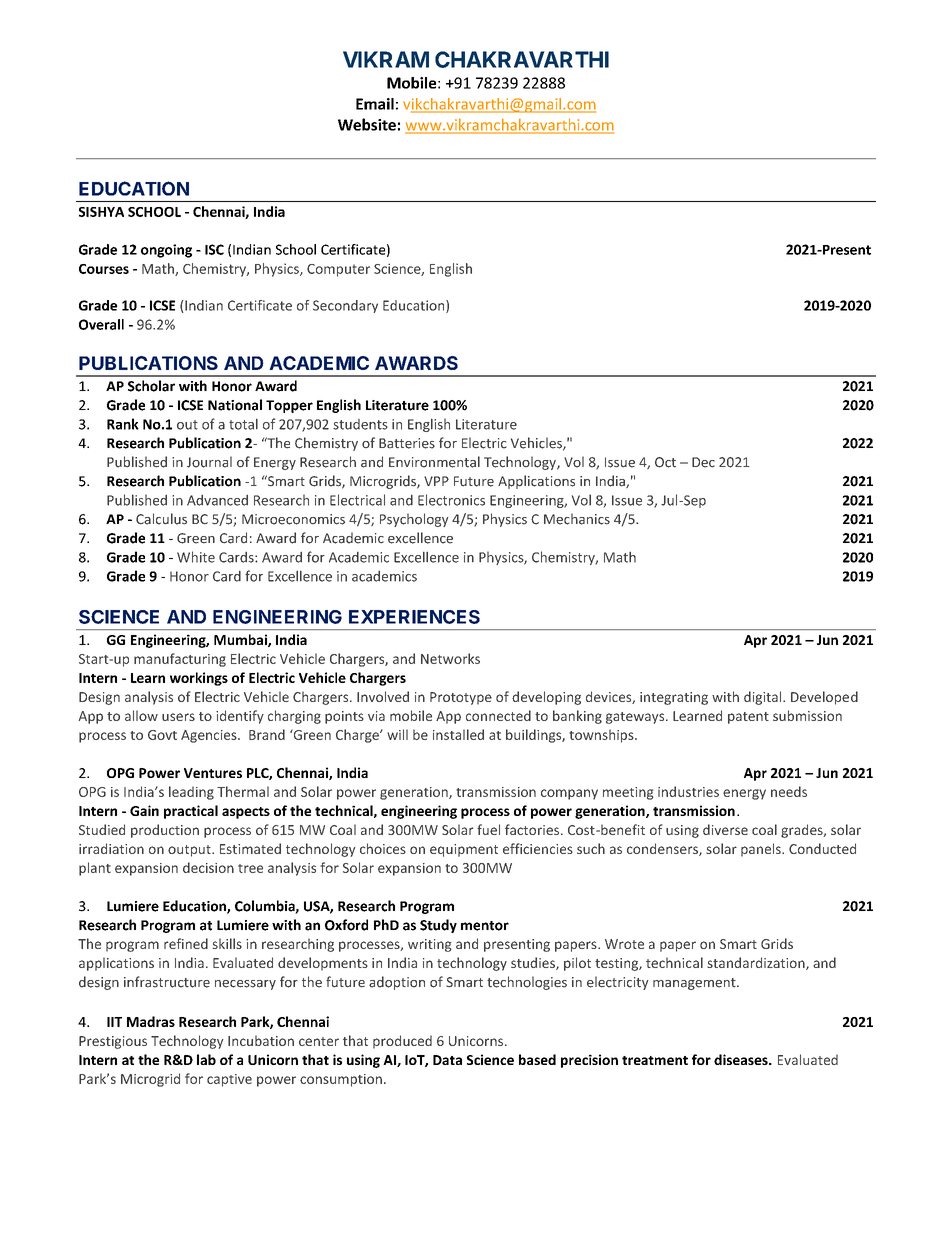  Describe the element at coordinates (375, 104) in the screenshot. I see `Email` at that location.
